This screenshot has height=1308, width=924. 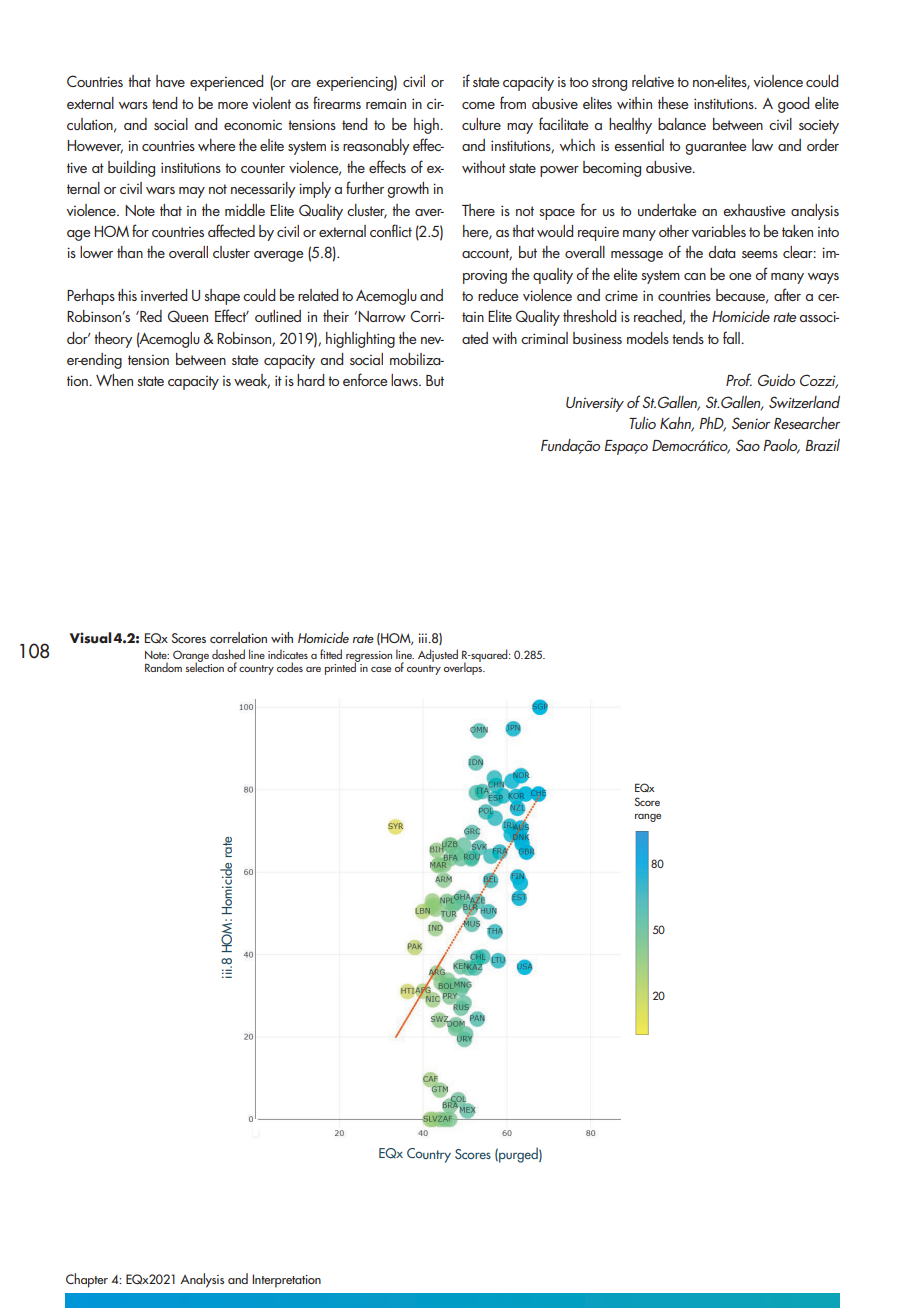 What do you see at coordinates (170, 81) in the screenshot?
I see `have` at bounding box center [170, 81].
